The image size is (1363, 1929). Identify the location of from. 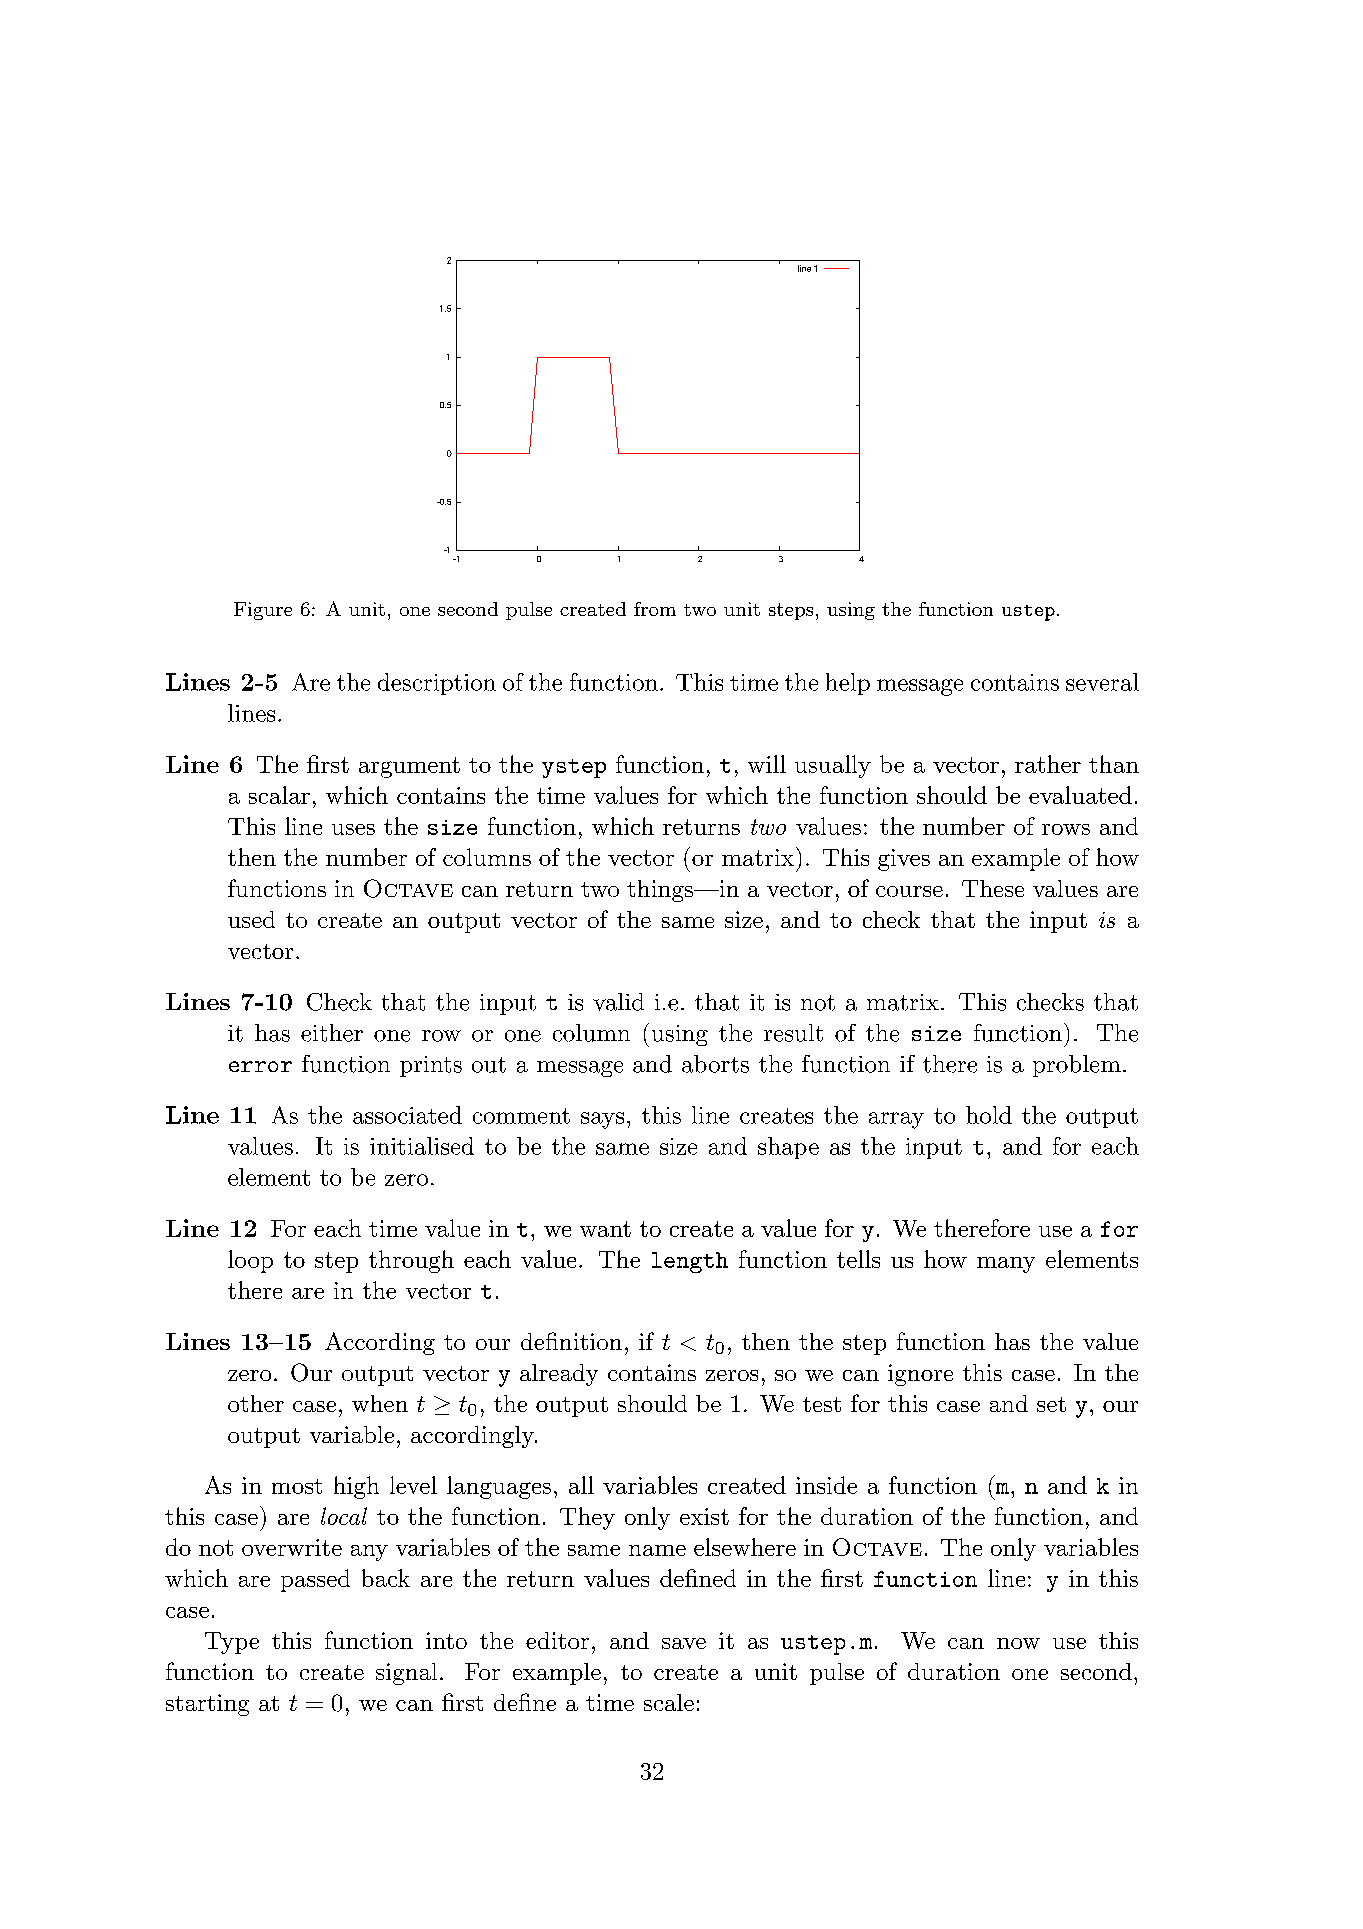
(655, 609).
